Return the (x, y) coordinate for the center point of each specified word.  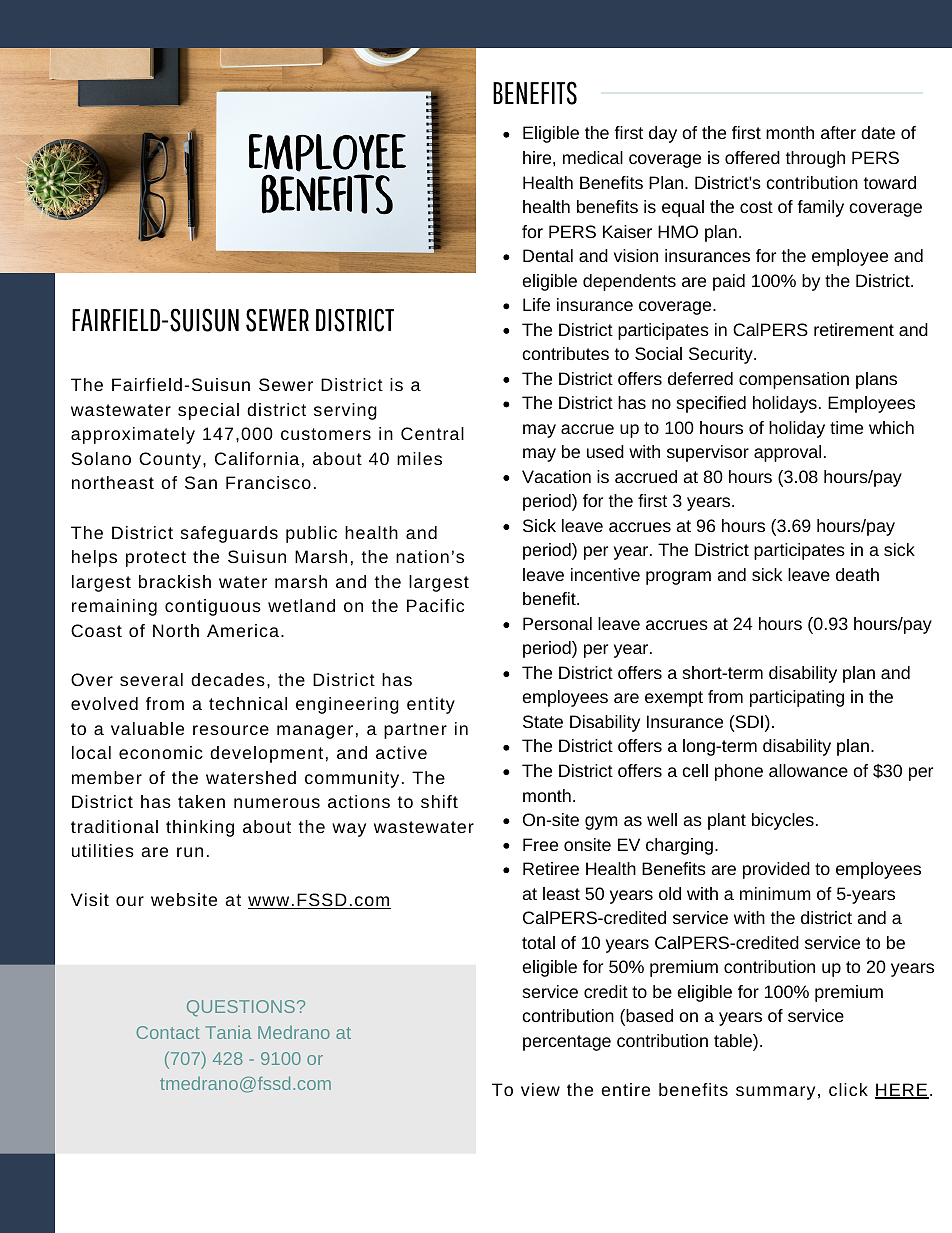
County (170, 460)
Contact (168, 1032)
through (815, 159)
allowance (808, 770)
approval (787, 453)
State (543, 721)
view (540, 1089)
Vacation (556, 476)
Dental (548, 255)
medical (593, 157)
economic (161, 752)
